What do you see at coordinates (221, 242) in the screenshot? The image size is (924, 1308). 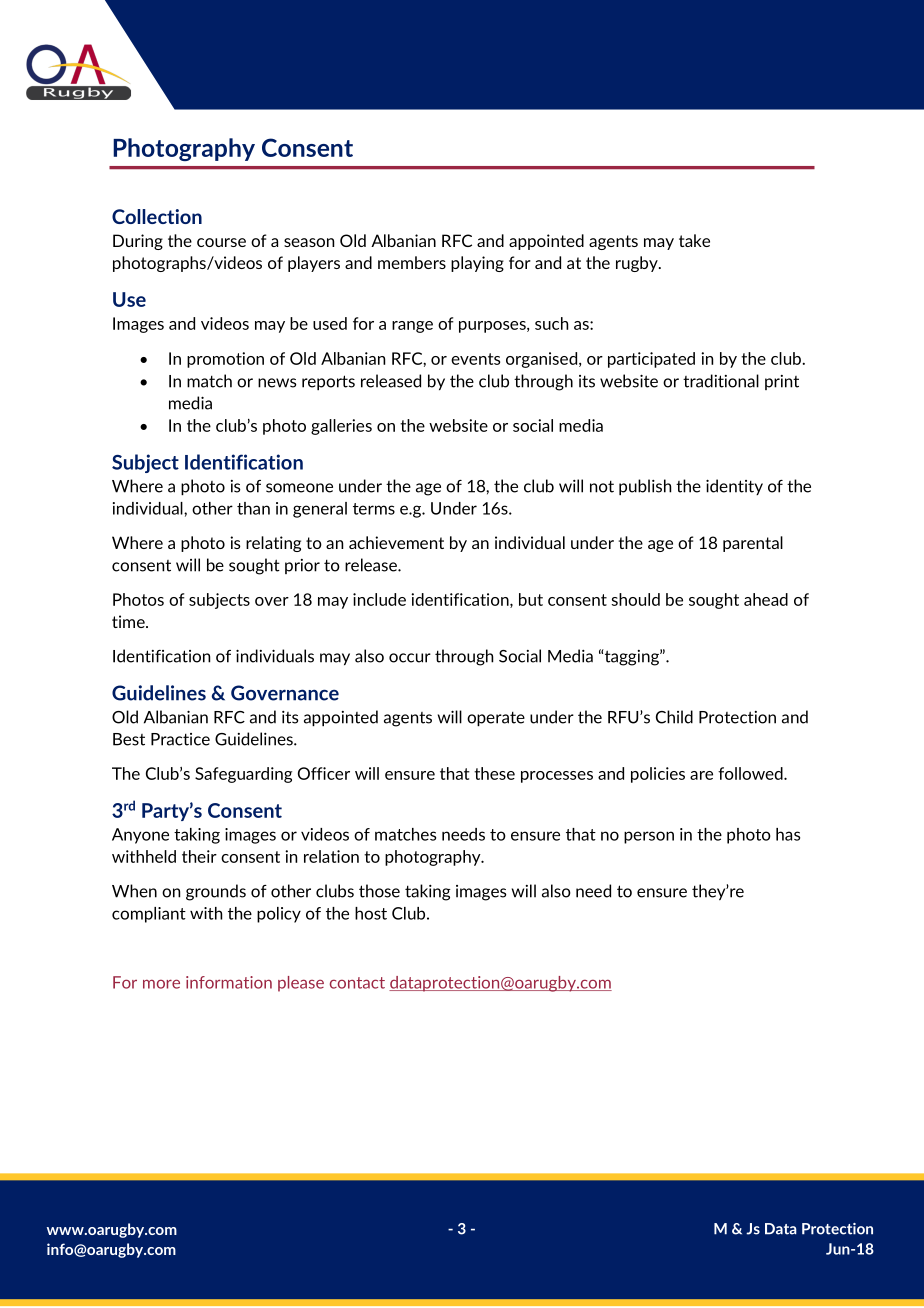 I see `course` at bounding box center [221, 242].
